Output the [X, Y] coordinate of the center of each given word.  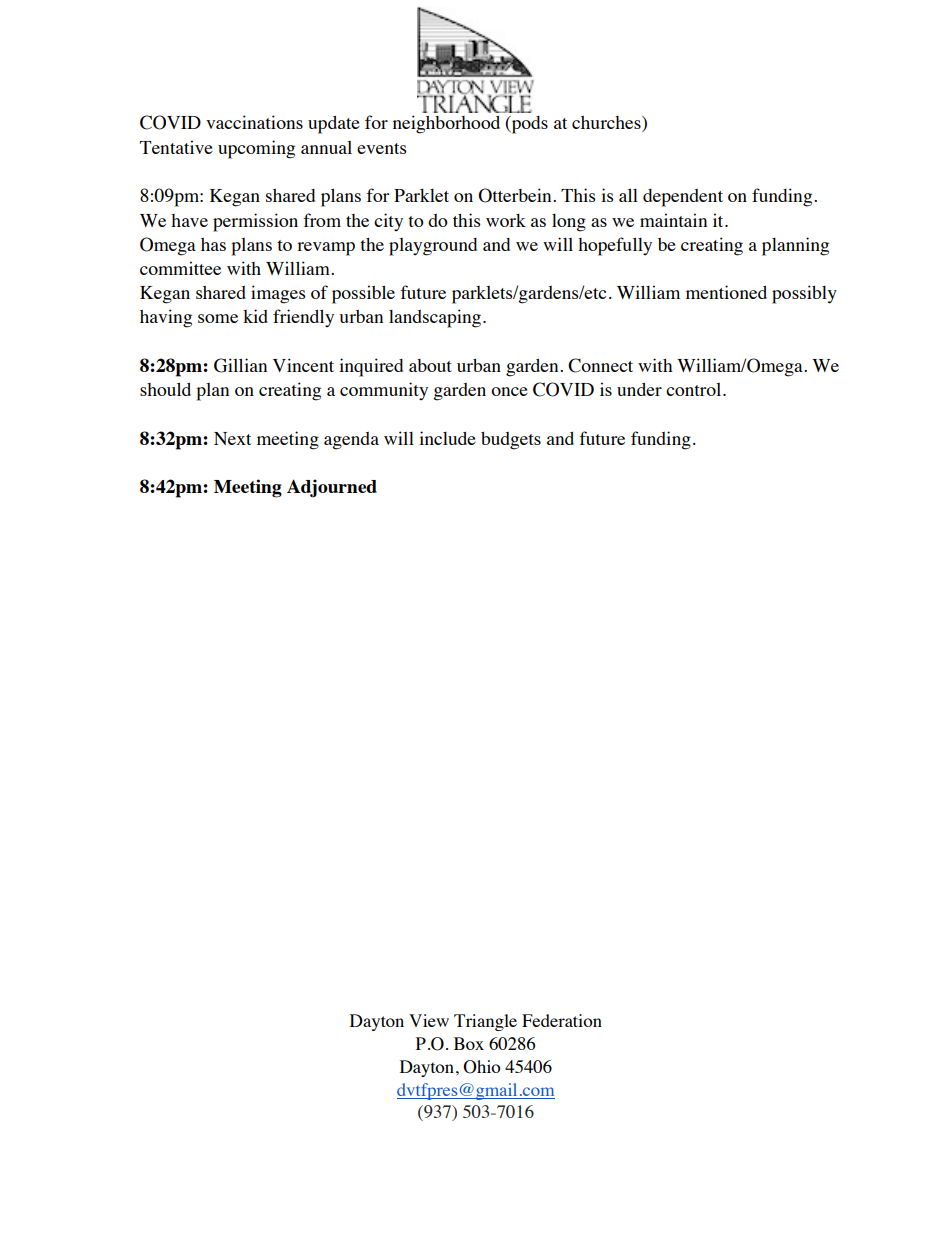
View [429, 1020]
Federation [562, 1020]
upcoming [256, 149]
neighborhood [446, 124]
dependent [683, 198]
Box [469, 1043]
